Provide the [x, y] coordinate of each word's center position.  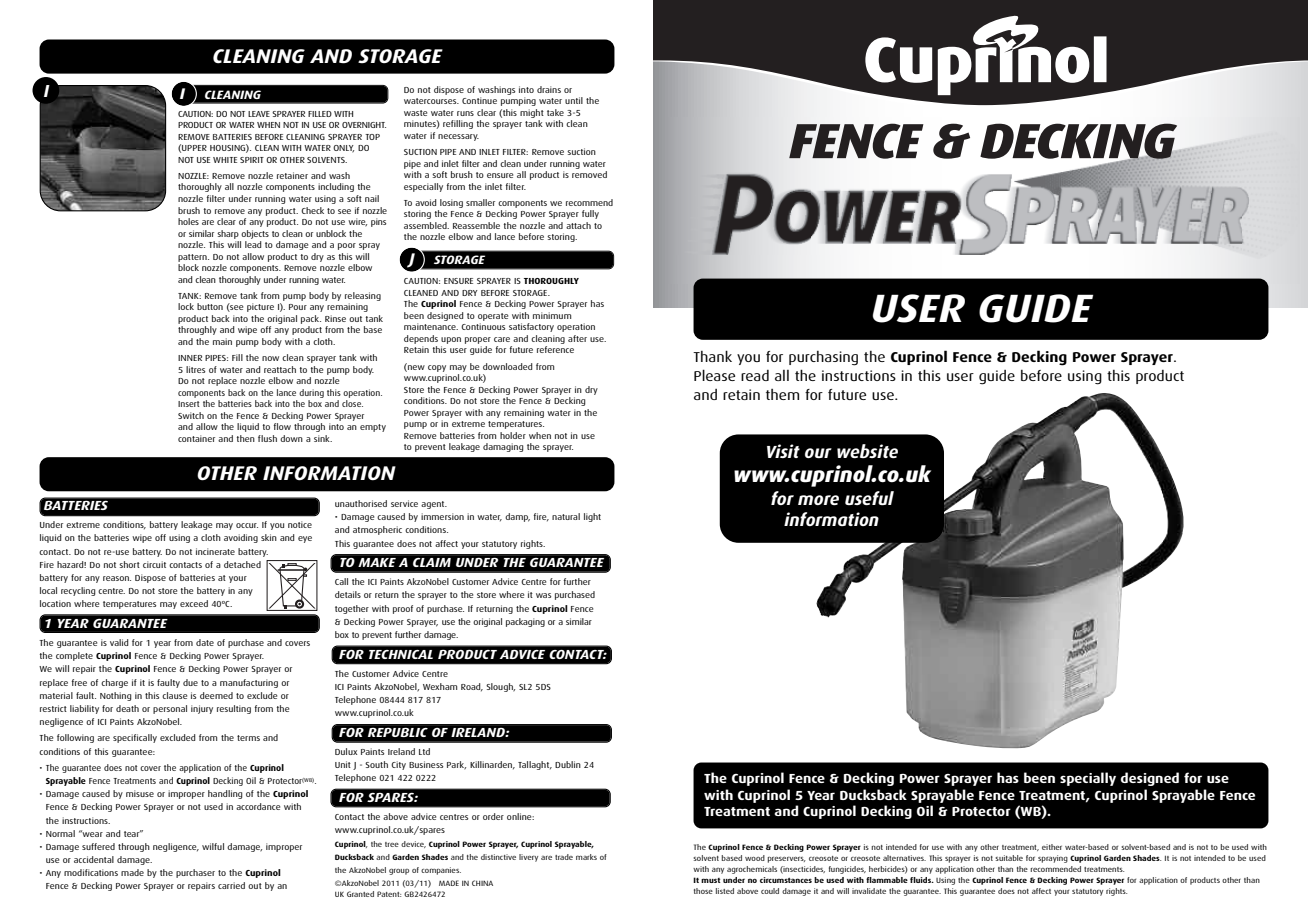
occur [247, 525]
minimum [552, 315]
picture [260, 307]
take [555, 112]
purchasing [823, 358]
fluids [922, 880]
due [190, 682]
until [574, 100]
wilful [213, 846]
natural [566, 516]
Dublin [568, 764]
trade [564, 857]
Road [472, 687]
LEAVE [259, 114]
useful [869, 498]
